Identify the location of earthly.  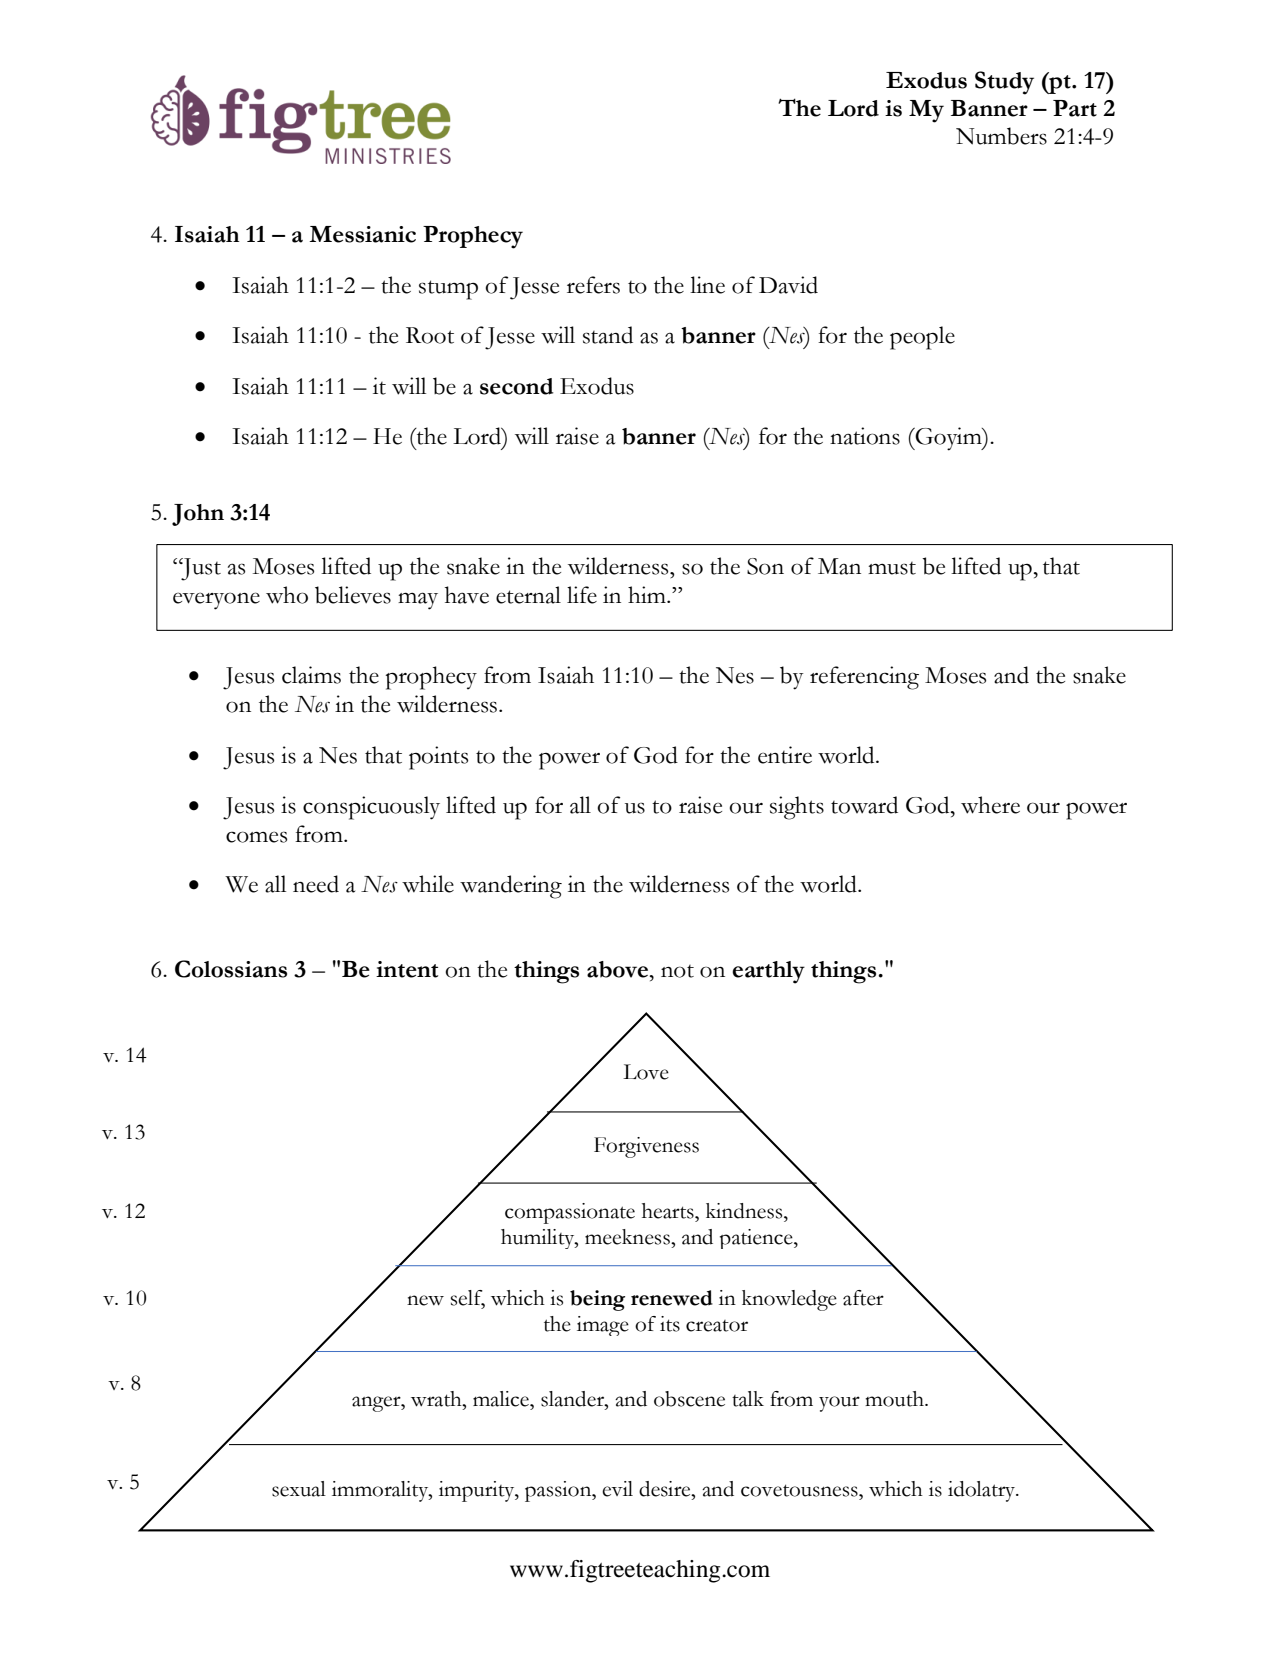
(768, 972).
